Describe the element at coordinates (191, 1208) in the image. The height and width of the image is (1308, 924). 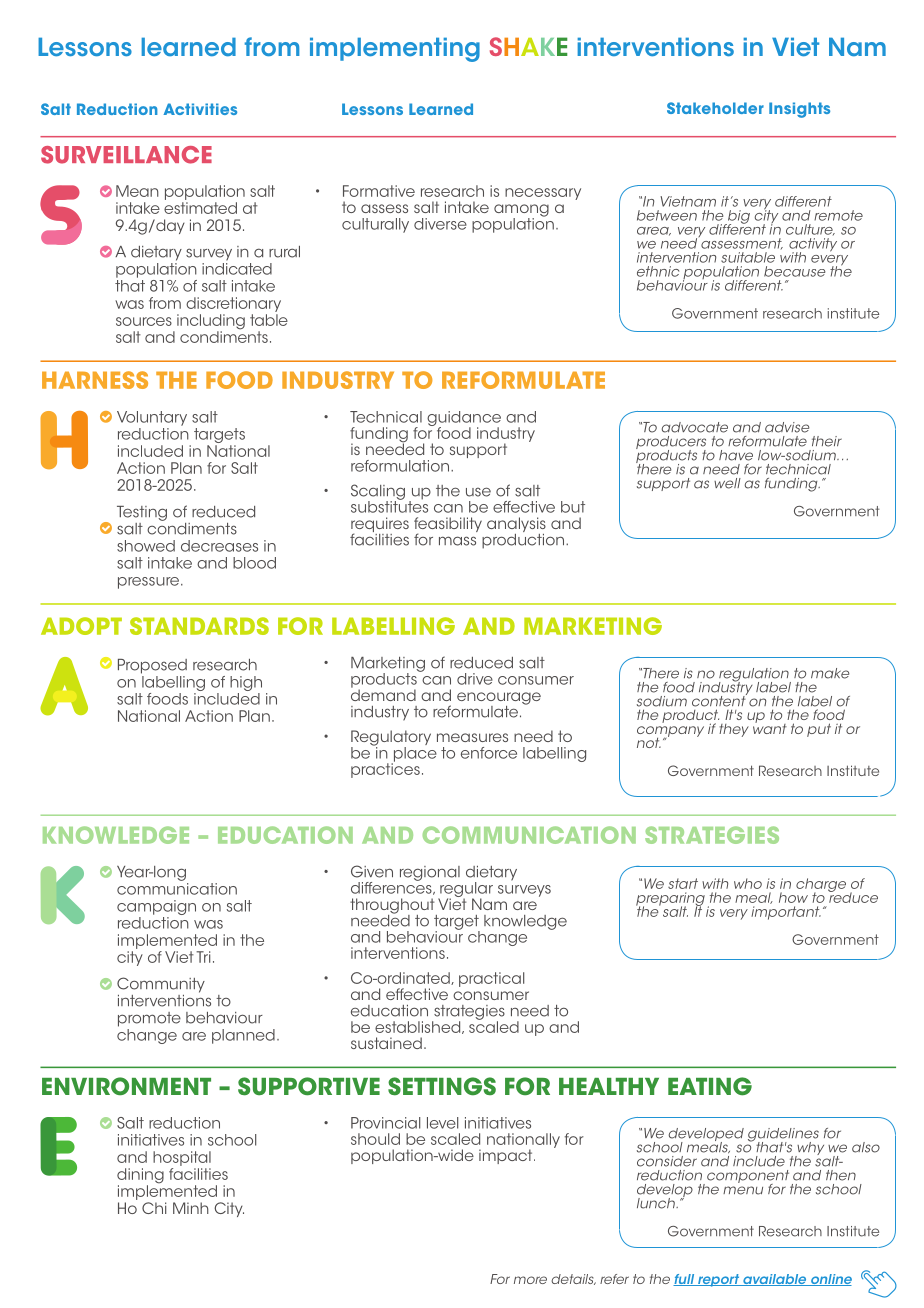
I see `Minh` at that location.
